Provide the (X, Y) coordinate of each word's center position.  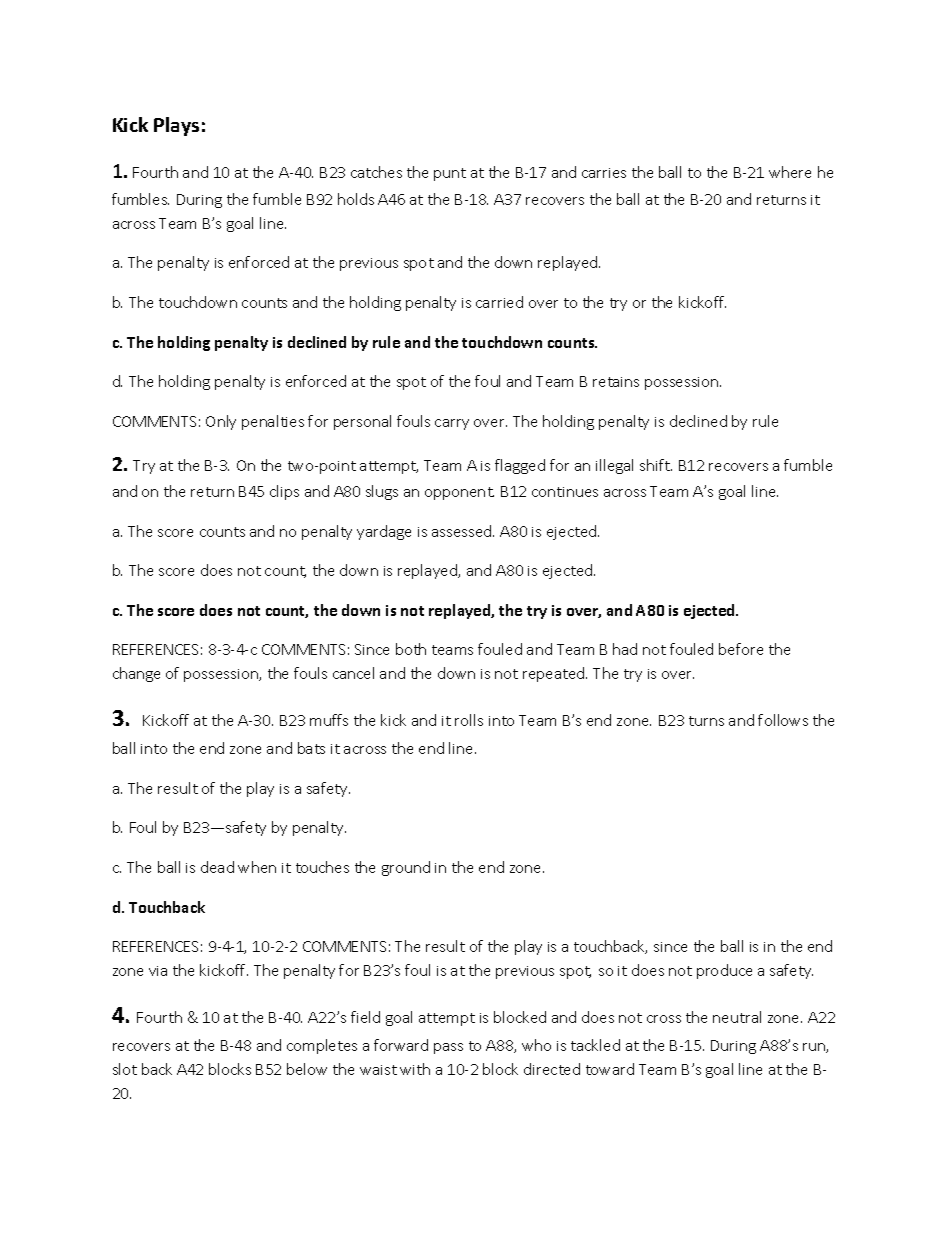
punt (450, 174)
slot (125, 1069)
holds (356, 199)
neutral (737, 1017)
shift (656, 465)
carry (452, 424)
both (411, 649)
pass (448, 1048)
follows (783, 720)
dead (217, 867)
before (741, 649)
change (136, 674)
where (790, 172)
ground (406, 868)
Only (221, 422)
